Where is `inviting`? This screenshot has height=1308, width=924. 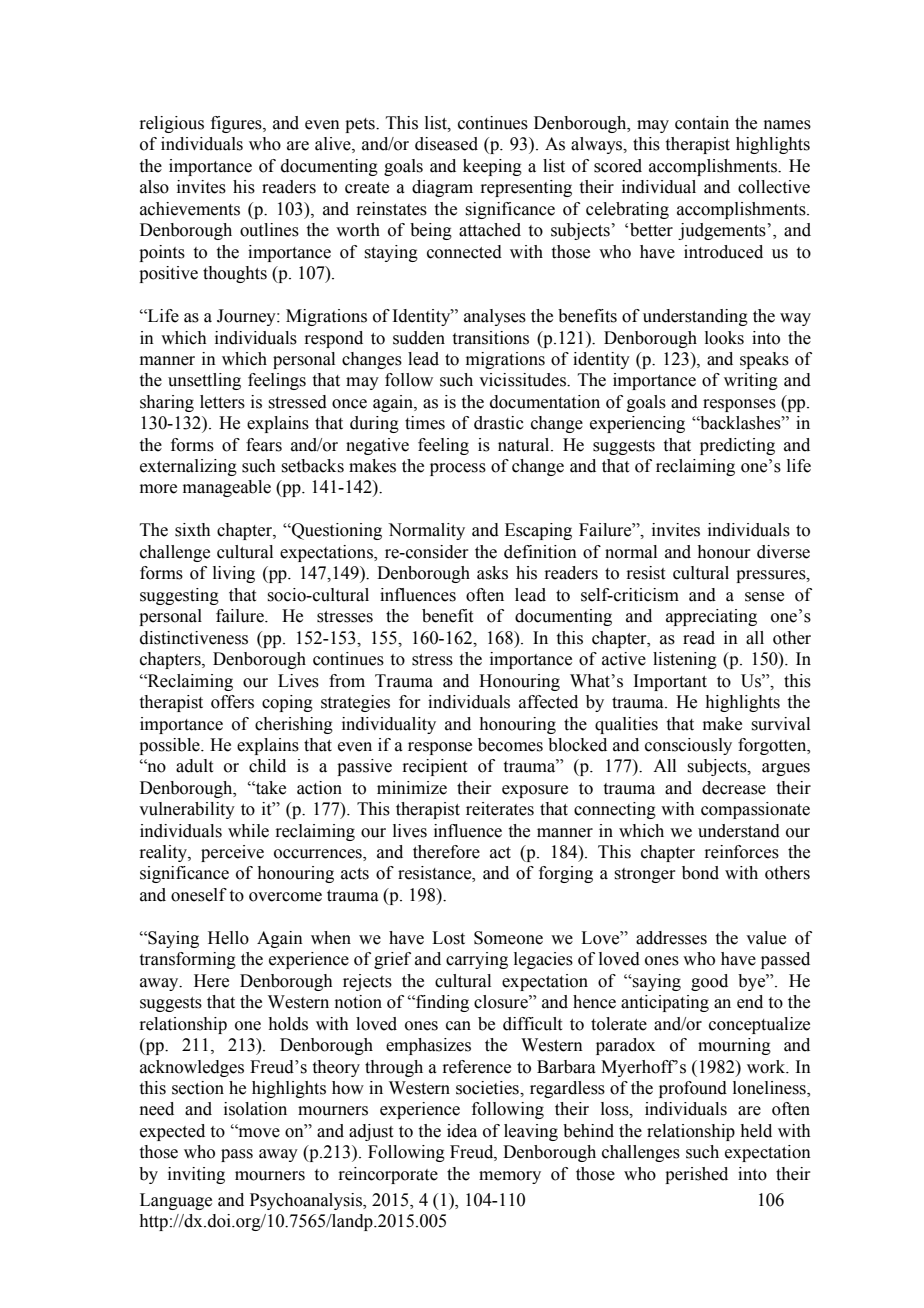 inviting is located at coordinates (196, 1175).
